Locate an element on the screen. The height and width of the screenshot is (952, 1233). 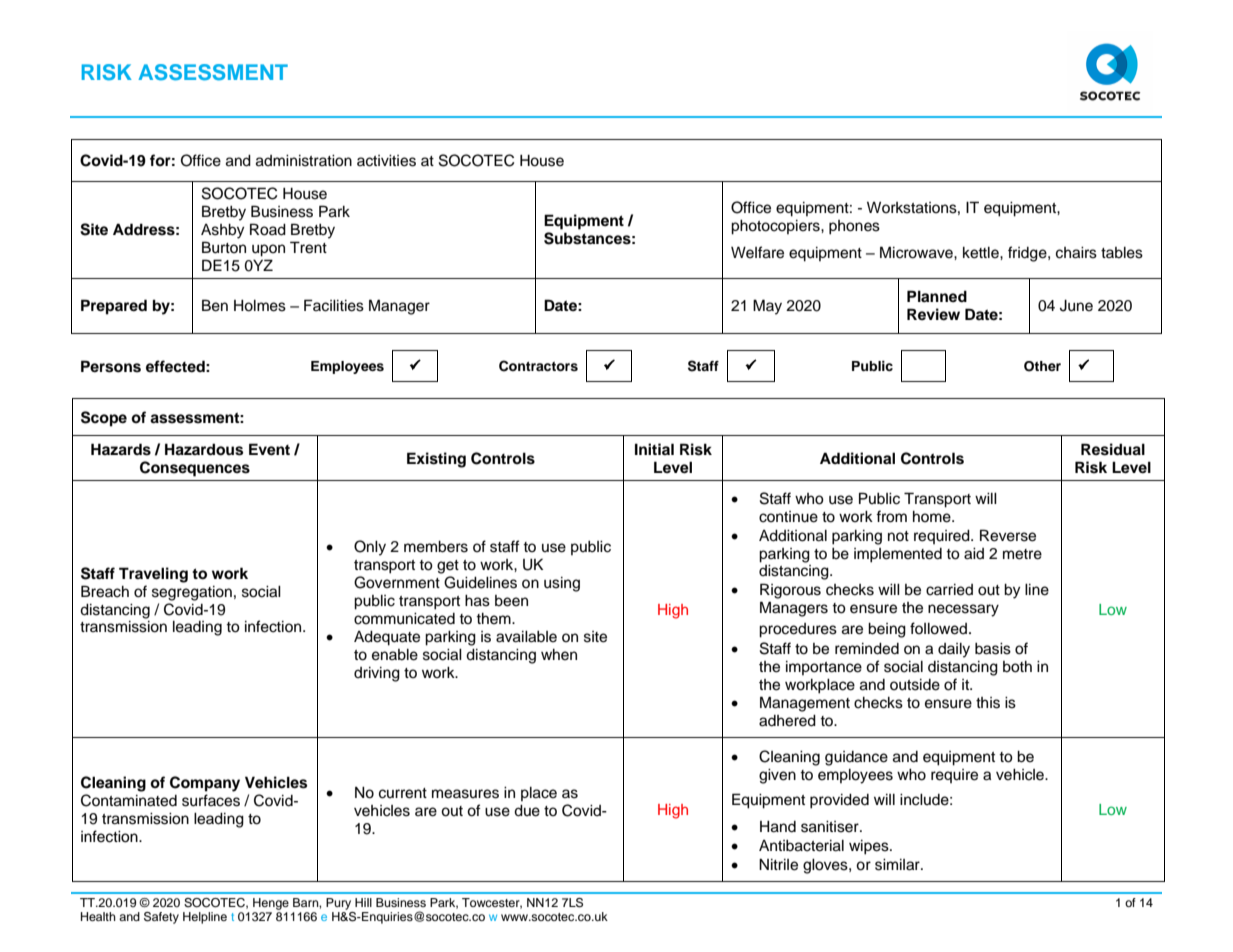
Safety is located at coordinates (161, 918).
